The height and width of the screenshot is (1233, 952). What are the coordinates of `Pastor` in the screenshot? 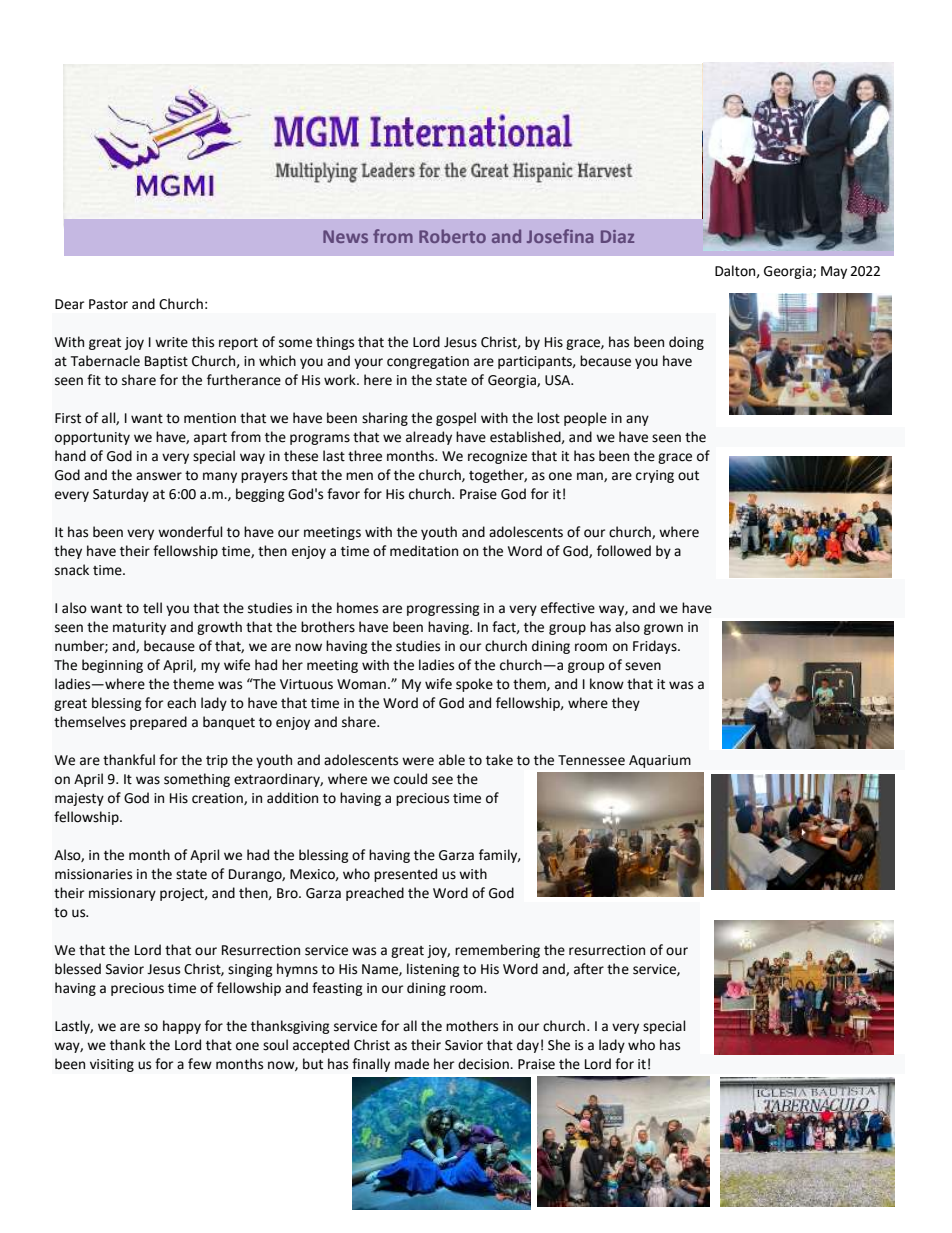 It's located at (108, 304).
